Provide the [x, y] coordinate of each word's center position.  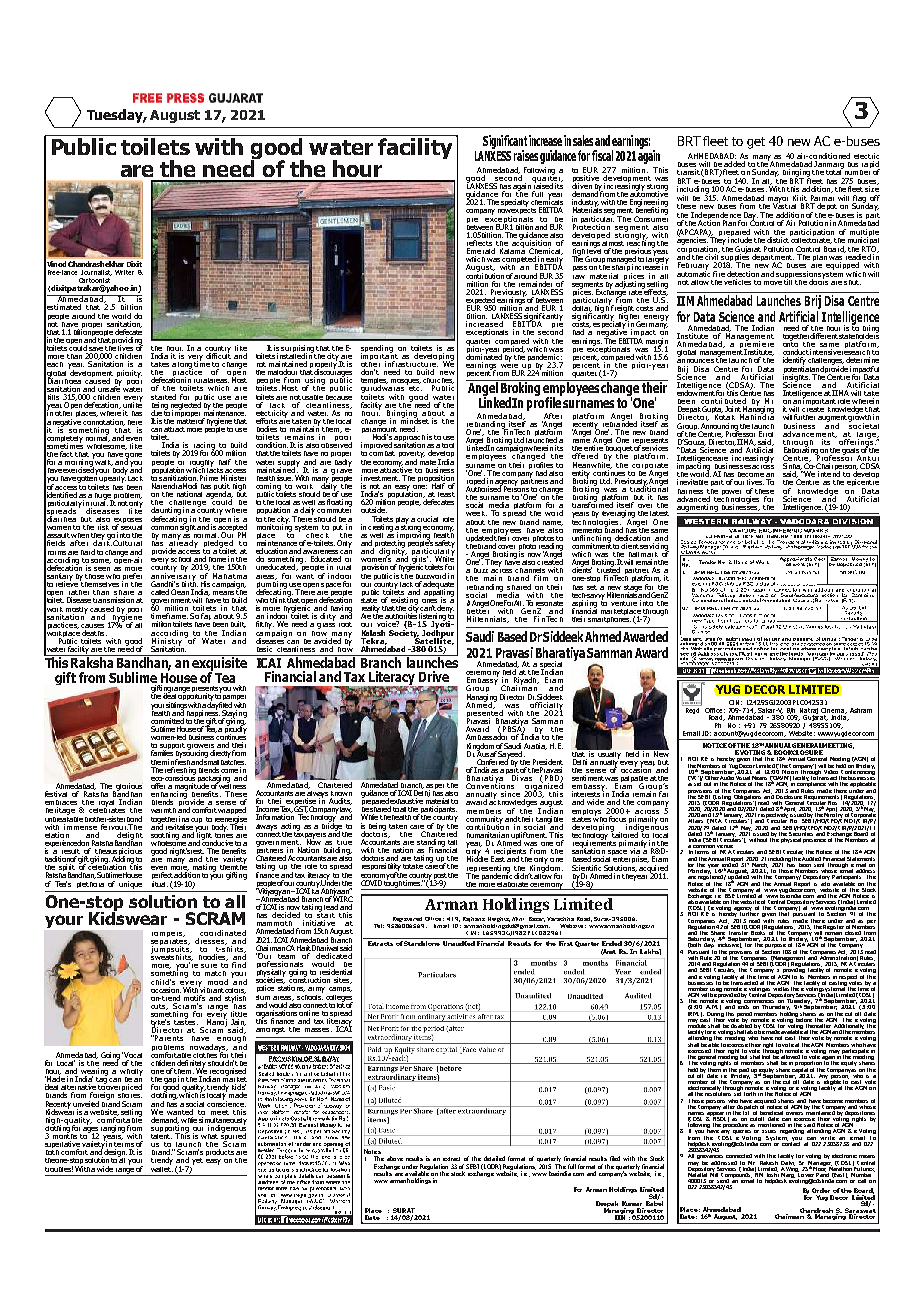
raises [526, 155]
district [779, 239]
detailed [494, 1158]
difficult [218, 355]
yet [197, 1161]
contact [791, 1142]
